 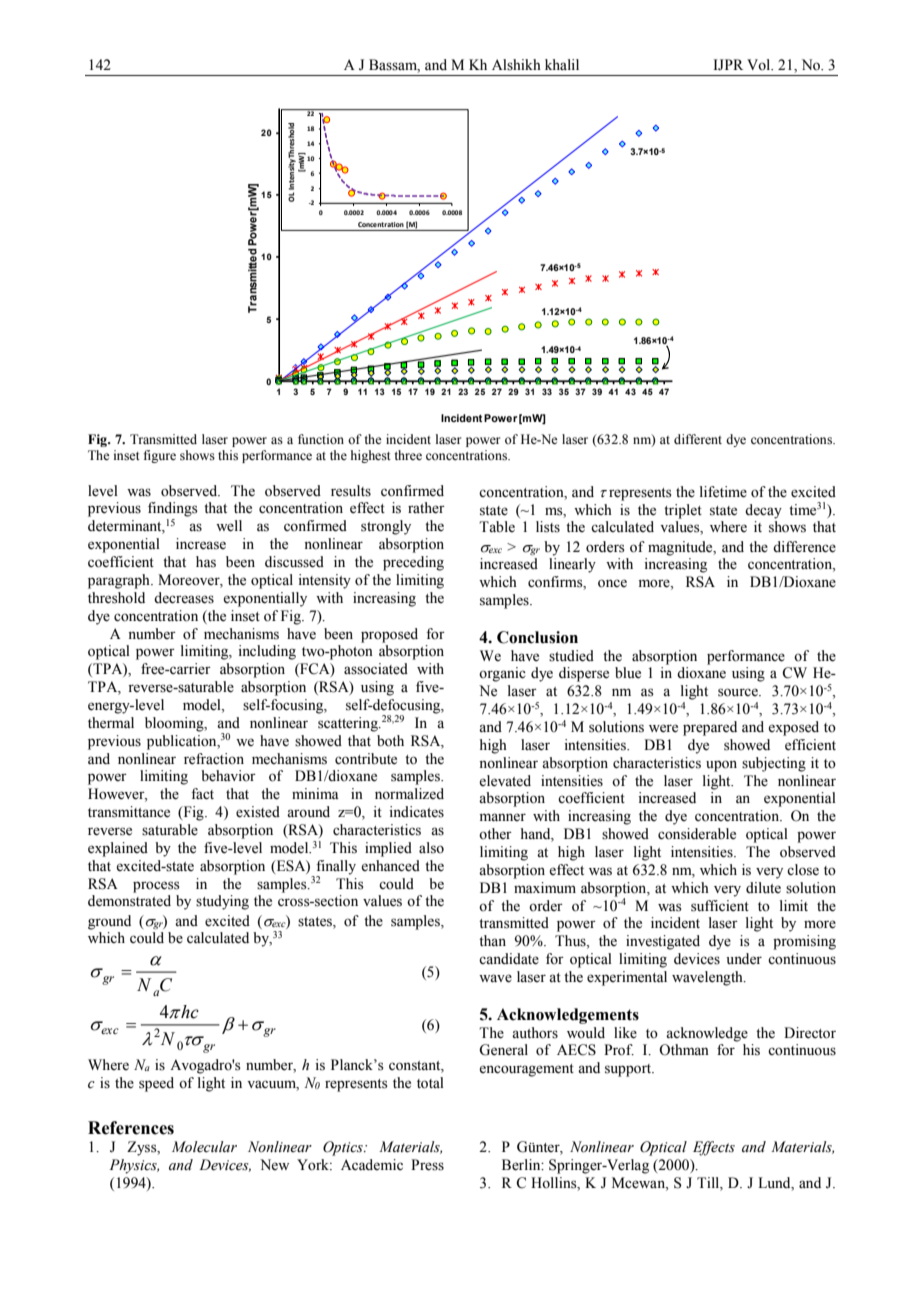 I want to click on prepared, so click(x=710, y=728).
